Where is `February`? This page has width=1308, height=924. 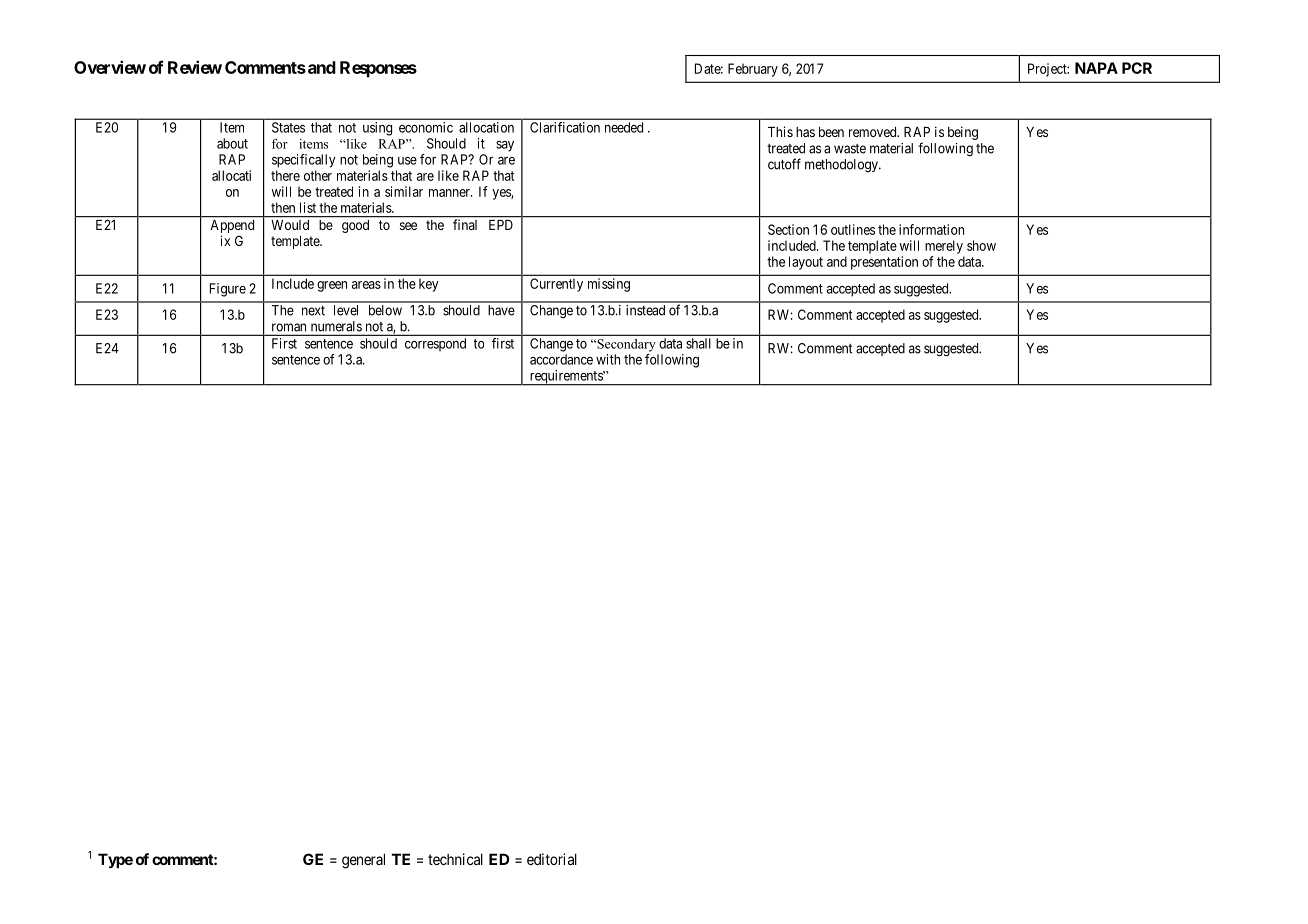 February is located at coordinates (753, 70).
